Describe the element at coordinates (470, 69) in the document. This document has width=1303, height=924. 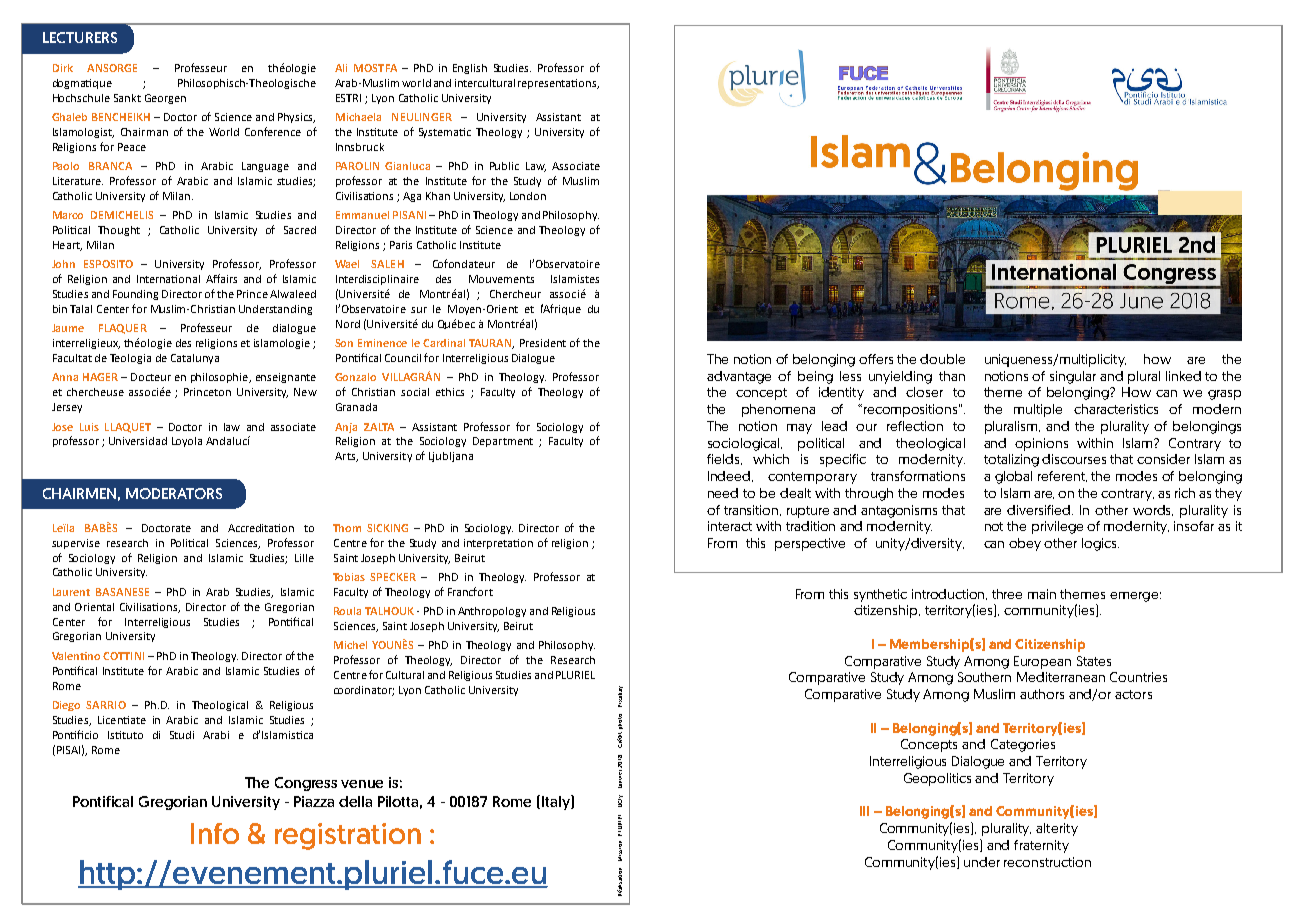
I see `English` at that location.
